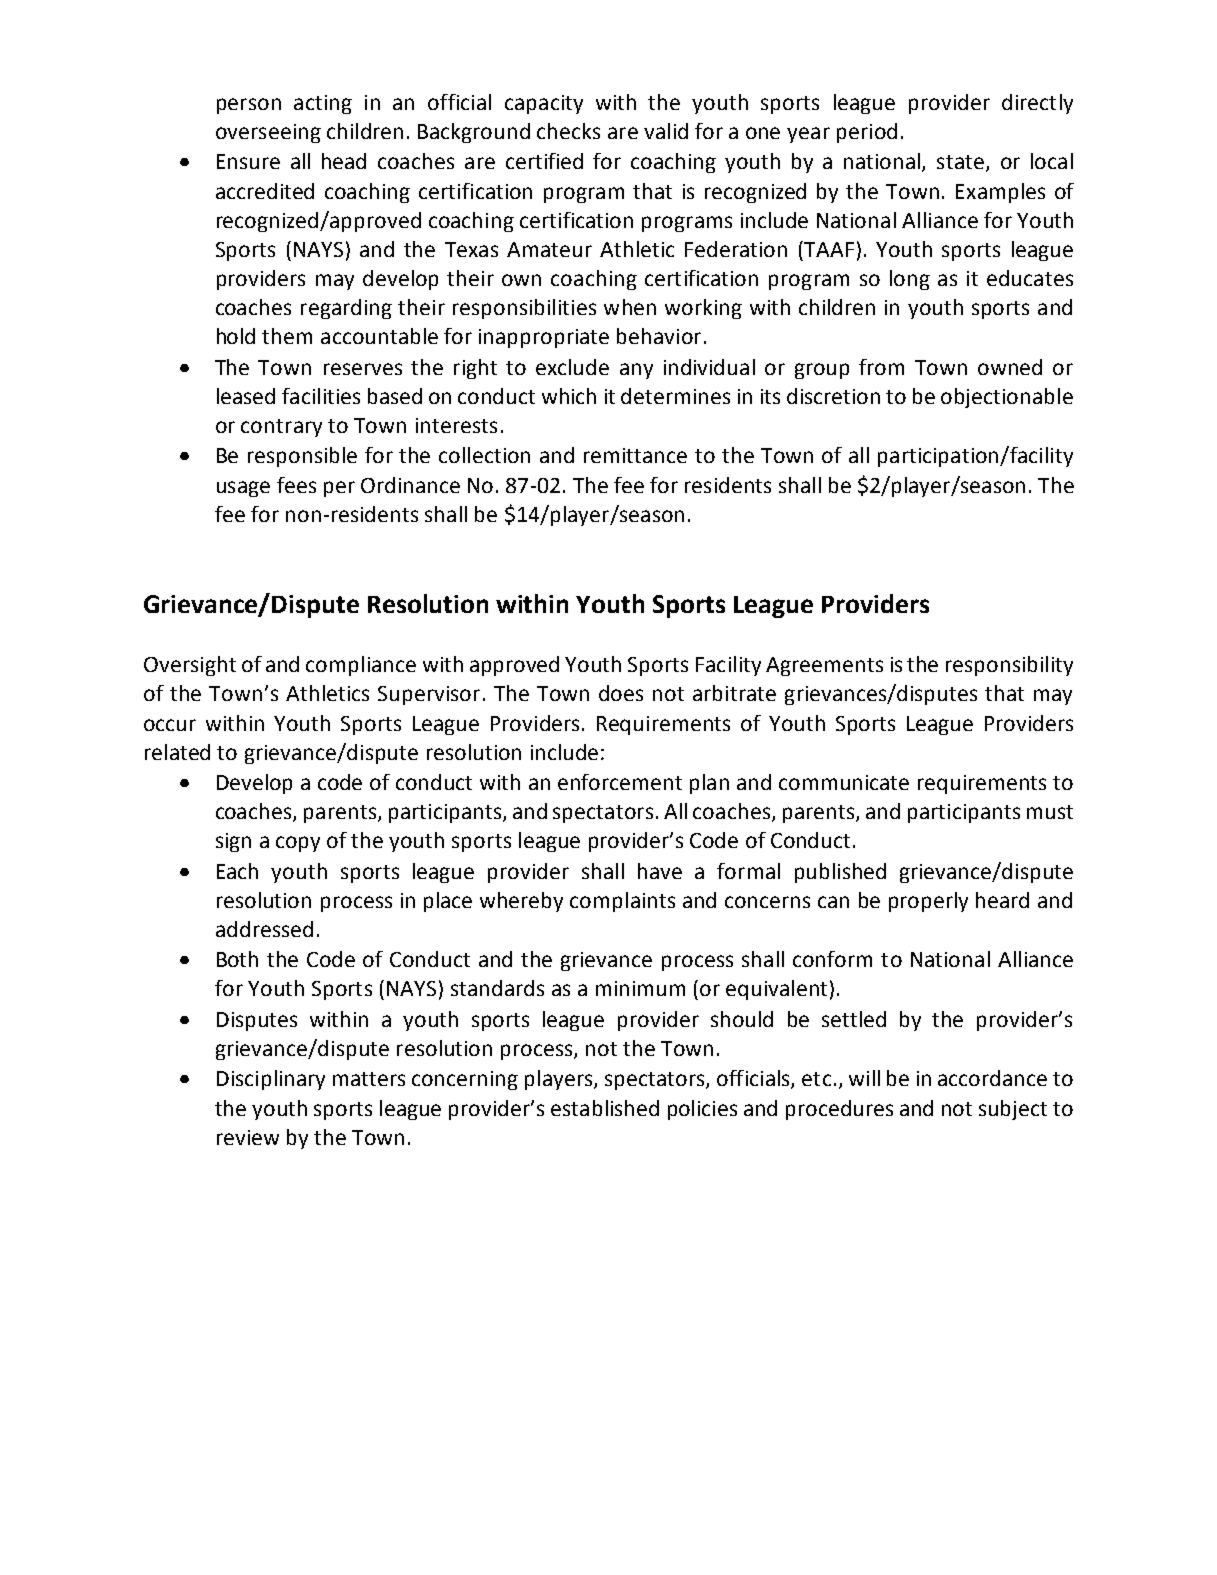 This document has width=1217, height=1575. I want to click on checks, so click(568, 131).
